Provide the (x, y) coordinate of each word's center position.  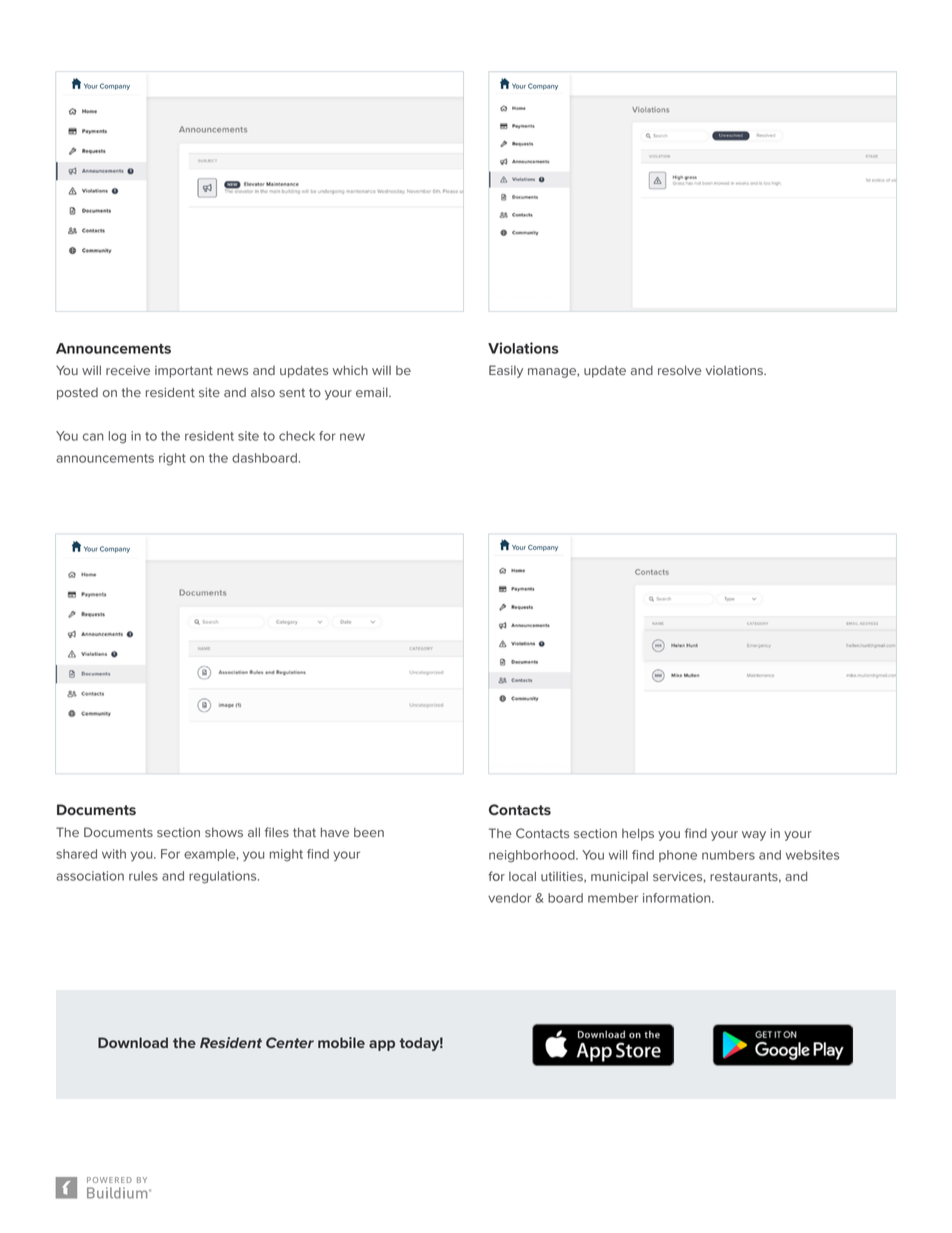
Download (133, 1042)
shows (224, 832)
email (373, 392)
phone (678, 856)
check (297, 436)
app (382, 1045)
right (172, 459)
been (369, 832)
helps (638, 834)
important (184, 372)
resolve (679, 370)
